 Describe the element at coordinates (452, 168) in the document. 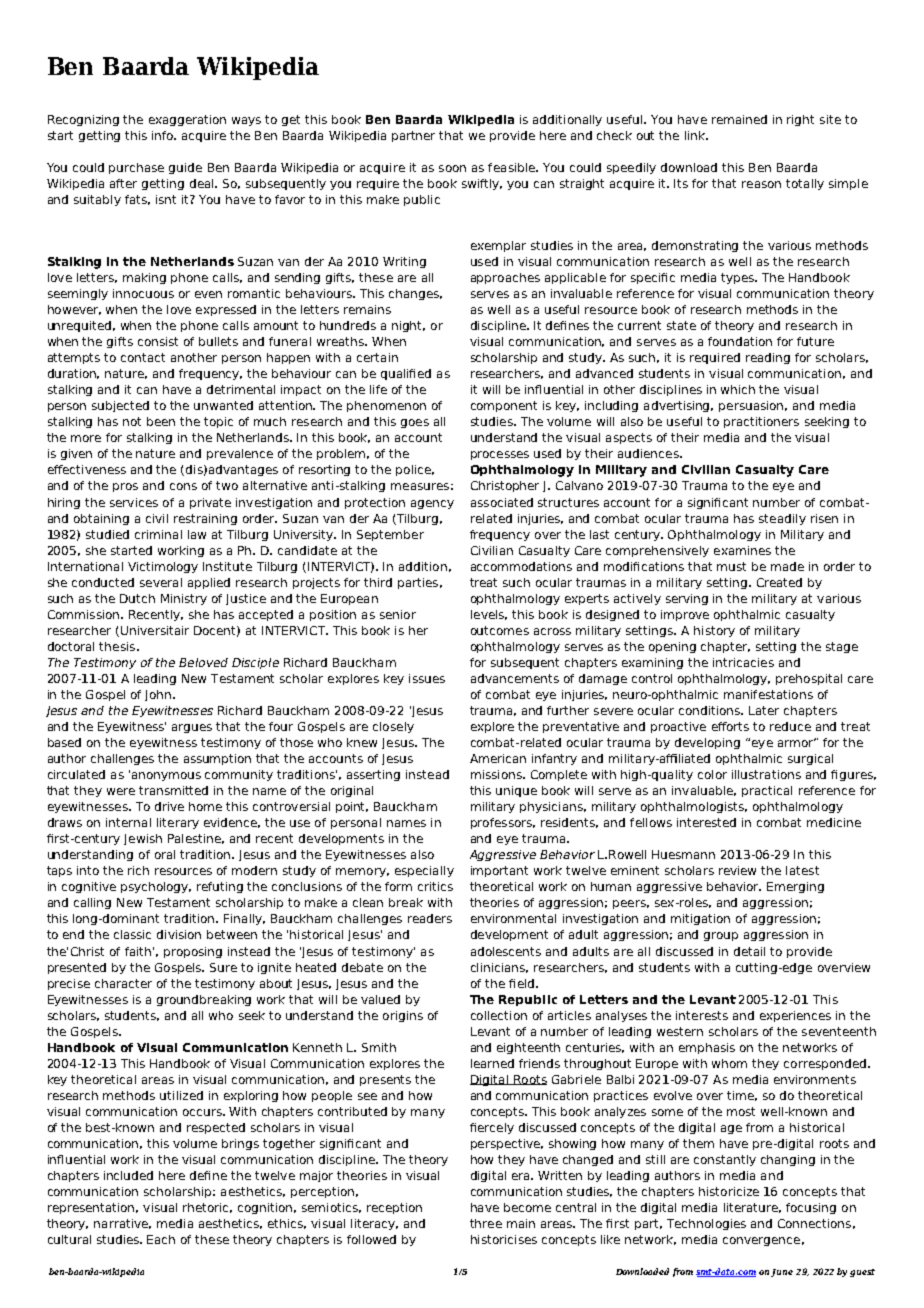

I see `soon` at that location.
